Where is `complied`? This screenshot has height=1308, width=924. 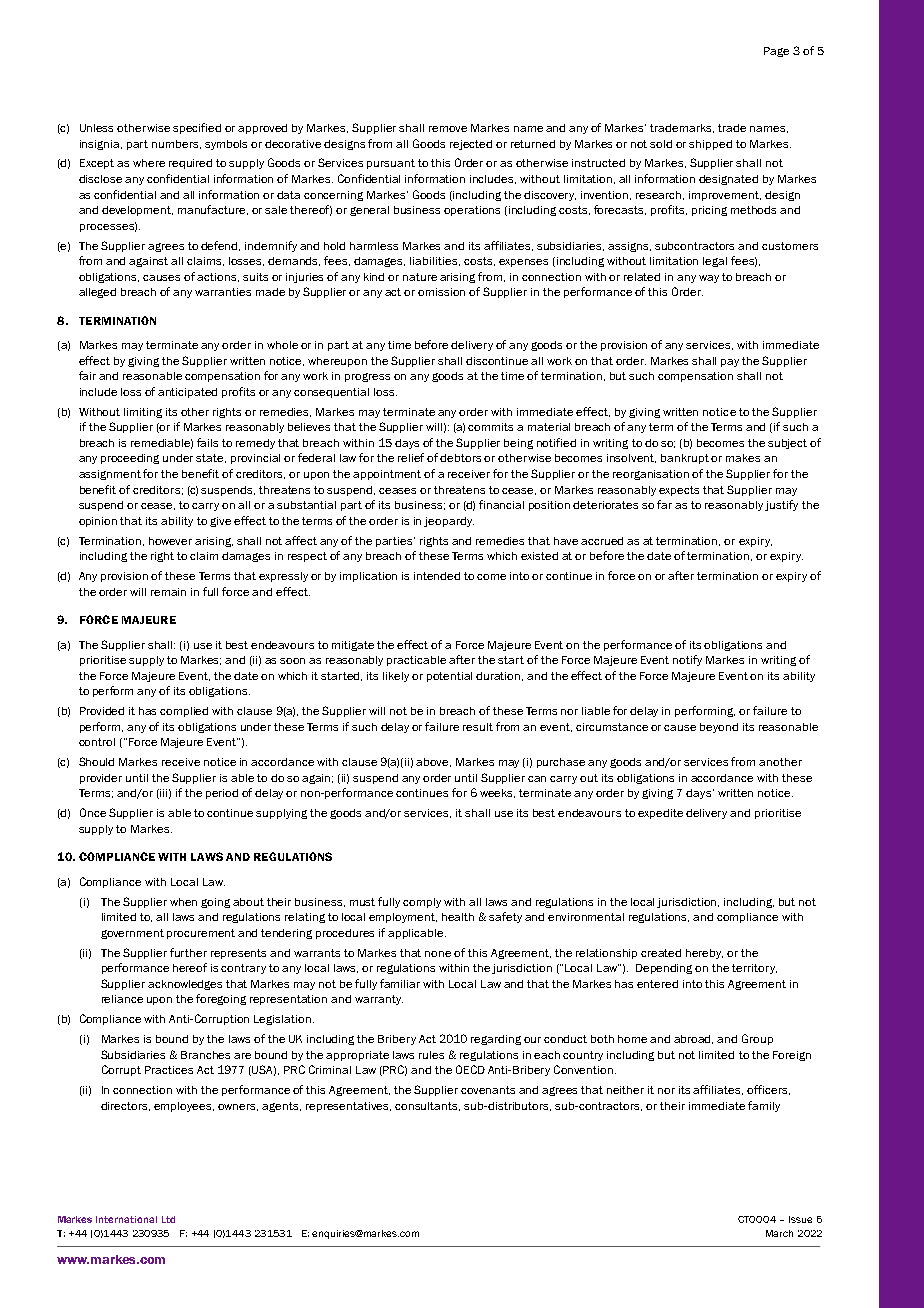
complied is located at coordinates (184, 712).
